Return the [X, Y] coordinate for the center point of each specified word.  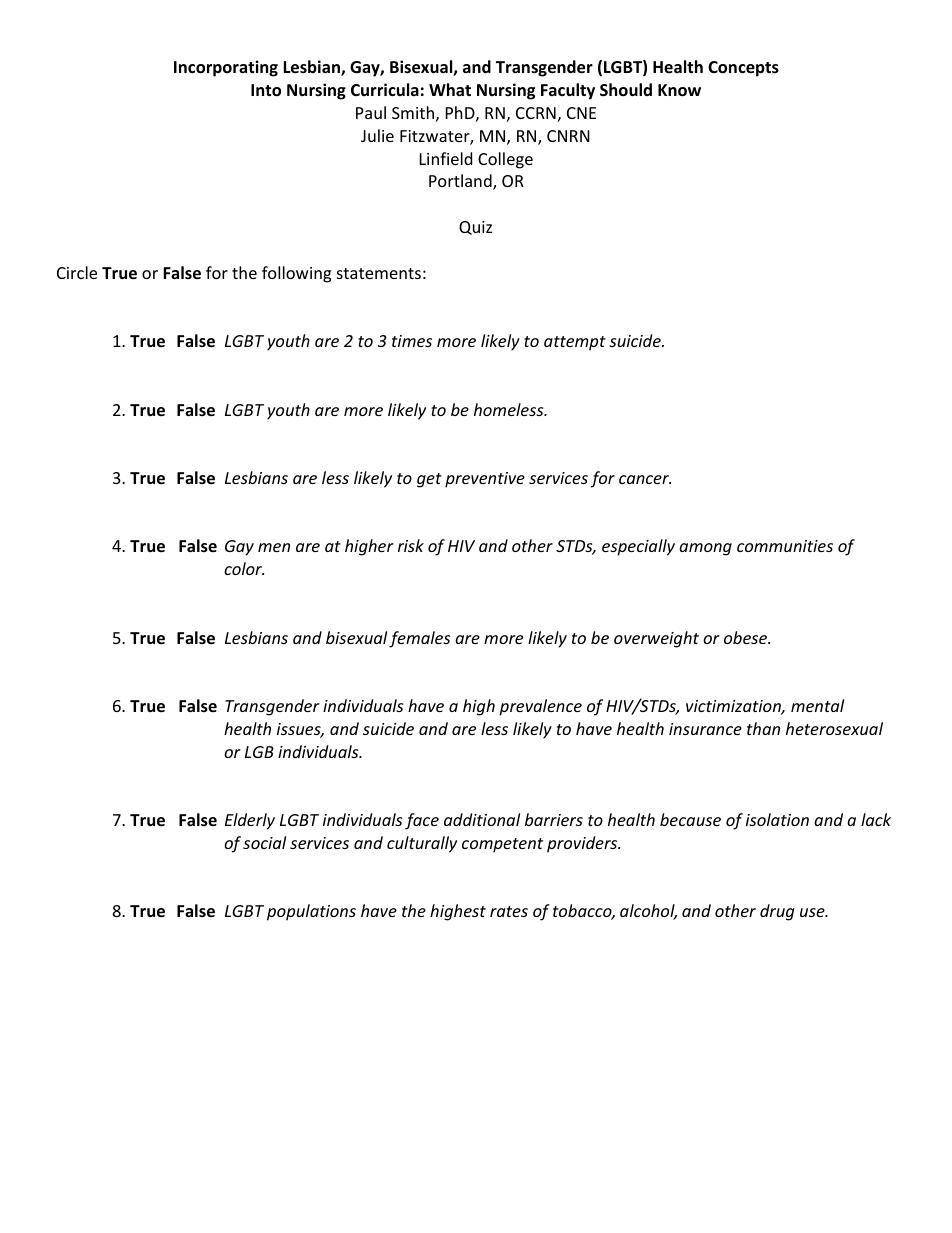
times [412, 341]
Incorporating [226, 68]
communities [785, 546]
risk [411, 545]
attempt [575, 343]
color [244, 568]
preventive [485, 480]
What [450, 89]
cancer [645, 479]
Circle [77, 272]
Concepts [743, 69]
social [264, 842]
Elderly [250, 821]
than [763, 728]
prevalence [540, 707]
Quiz [475, 228]
